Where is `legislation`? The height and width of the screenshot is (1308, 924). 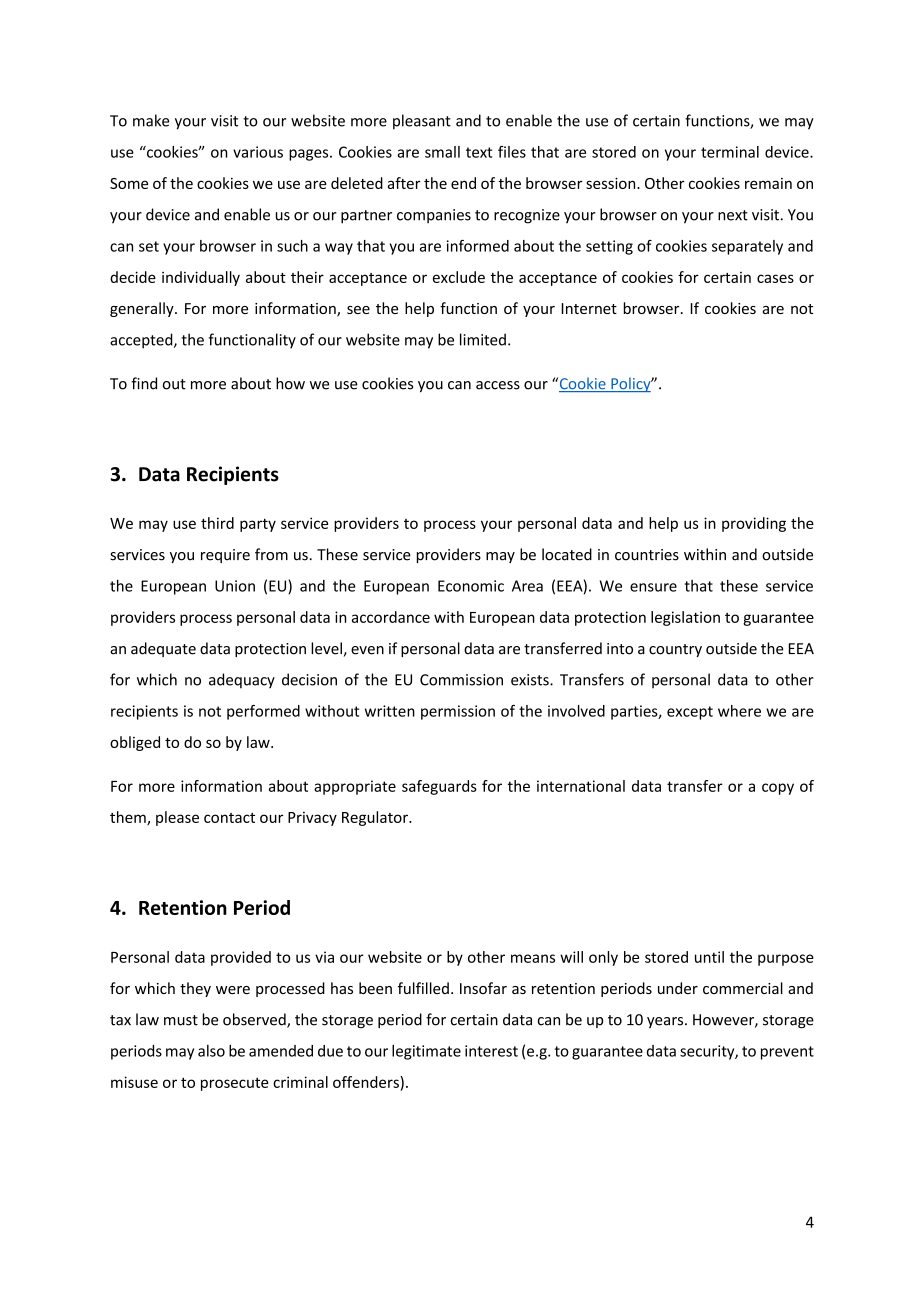 legislation is located at coordinates (685, 618).
